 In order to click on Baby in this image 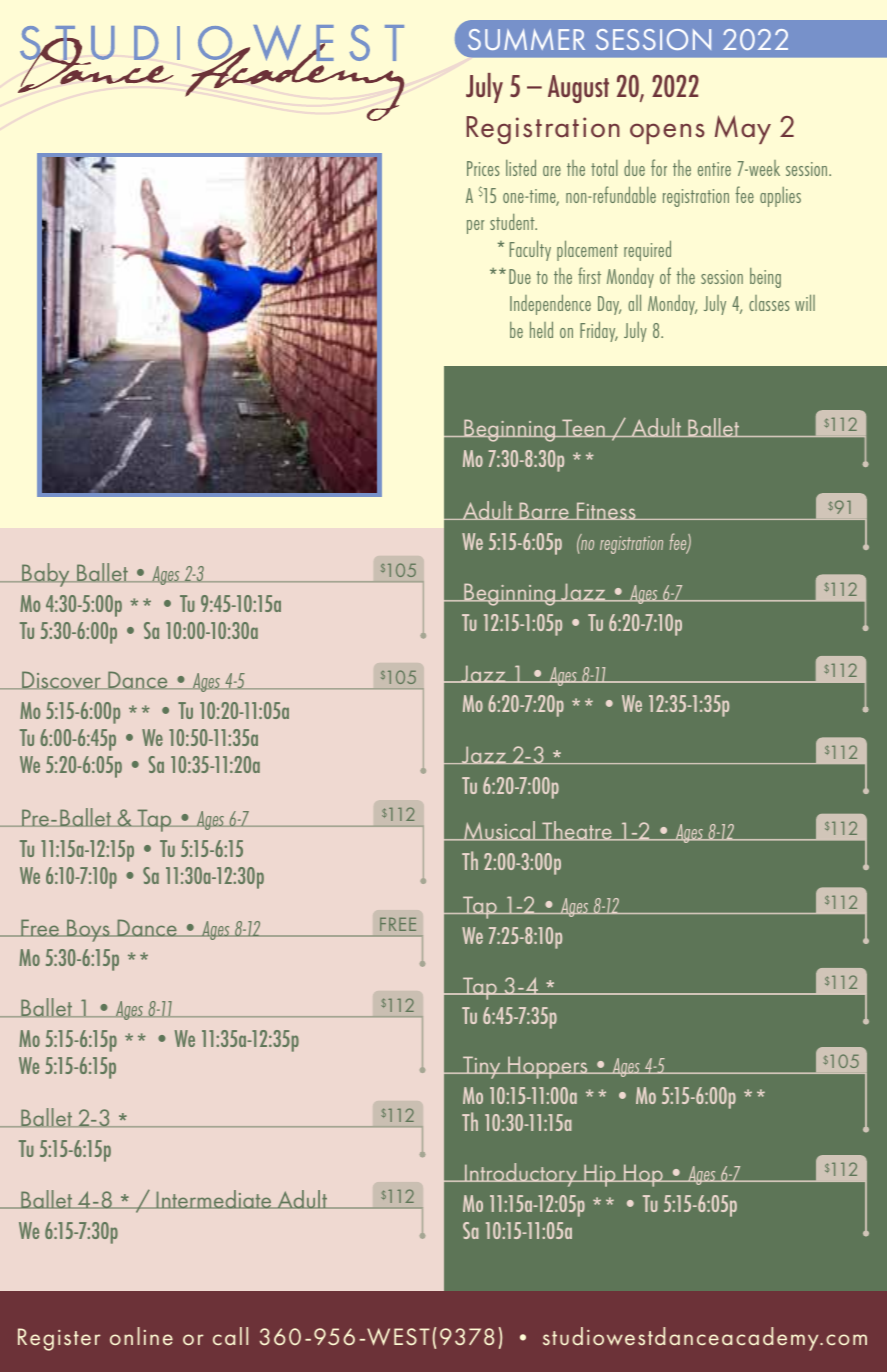, I will do `click(46, 575)`.
